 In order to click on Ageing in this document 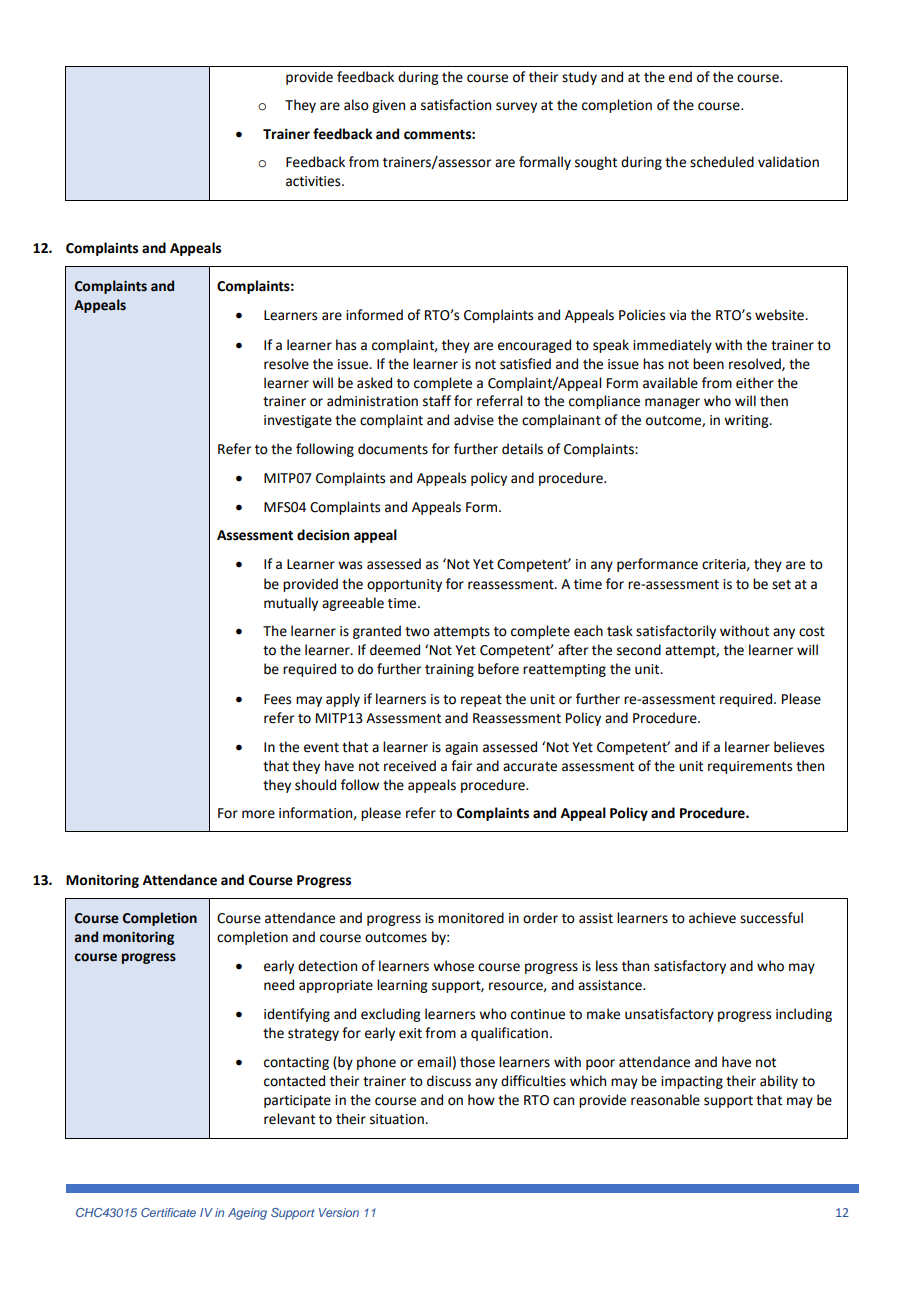, I will do `click(247, 1214)`.
